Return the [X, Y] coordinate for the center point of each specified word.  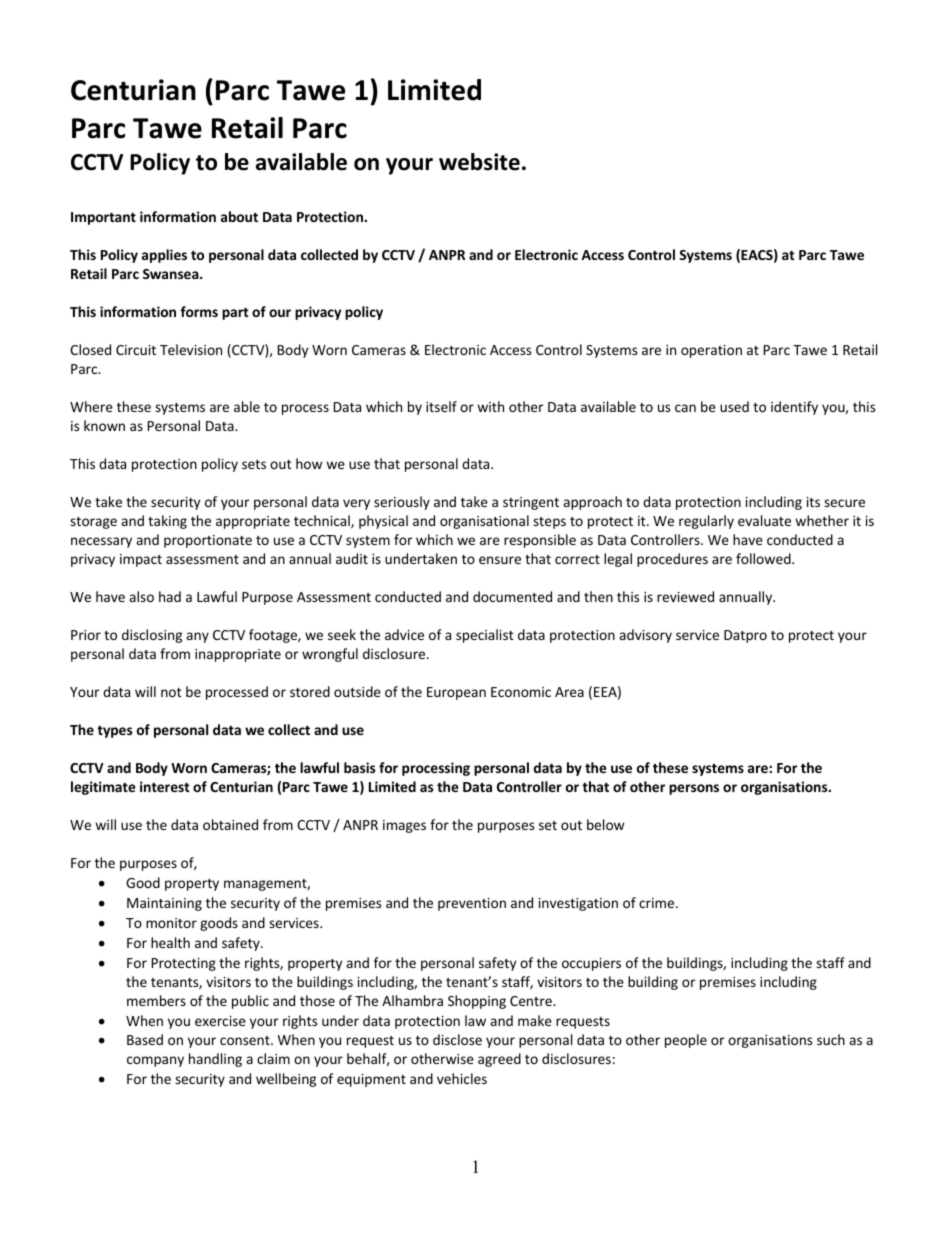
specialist [485, 636]
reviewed [685, 596]
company [155, 1061]
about [239, 216]
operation [711, 351]
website [479, 162]
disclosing [152, 636]
